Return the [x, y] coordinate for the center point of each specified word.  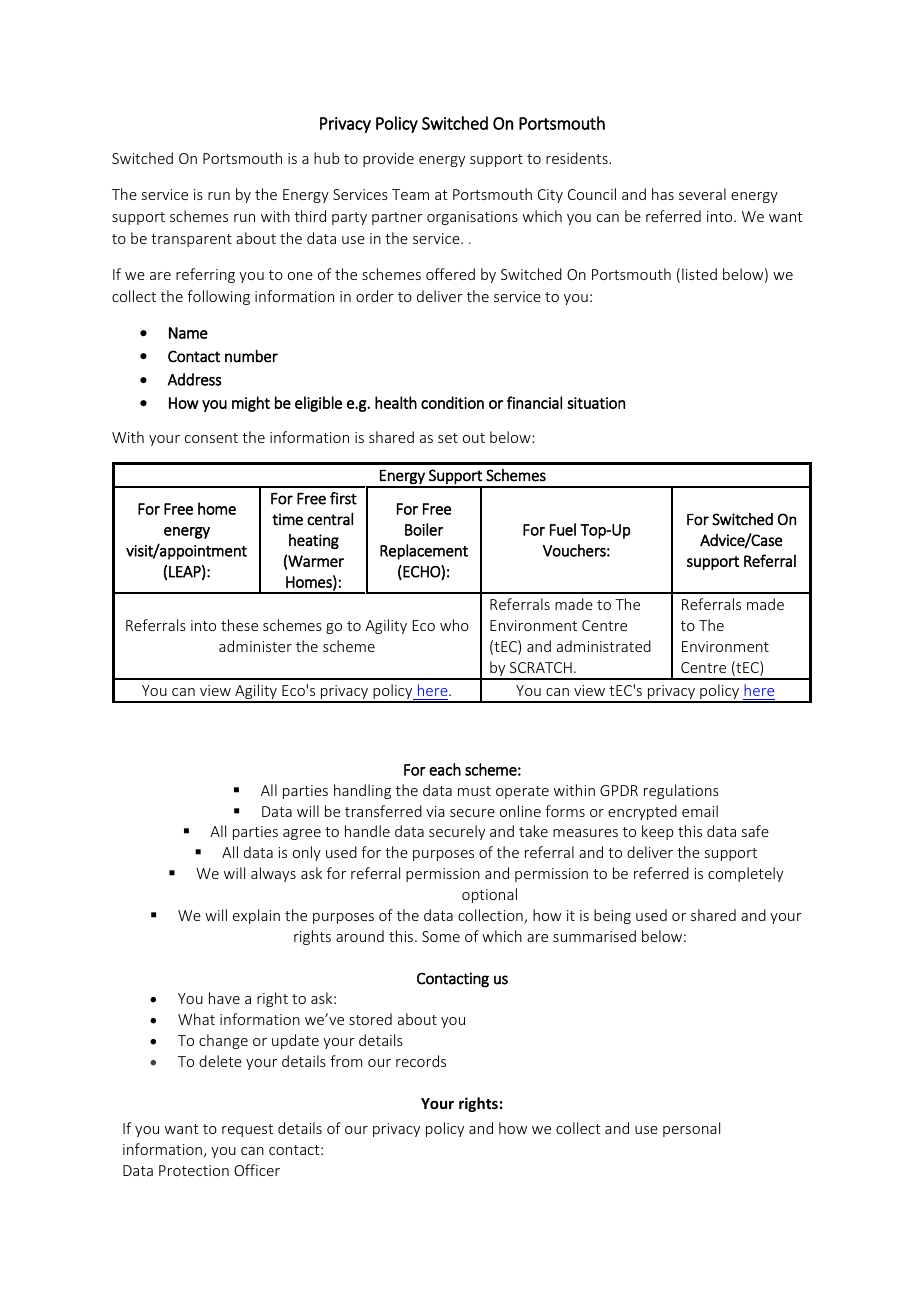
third [310, 216]
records [421, 1061]
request [247, 1130]
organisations [472, 218]
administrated [604, 646]
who [454, 625]
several [702, 194]
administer [255, 646]
